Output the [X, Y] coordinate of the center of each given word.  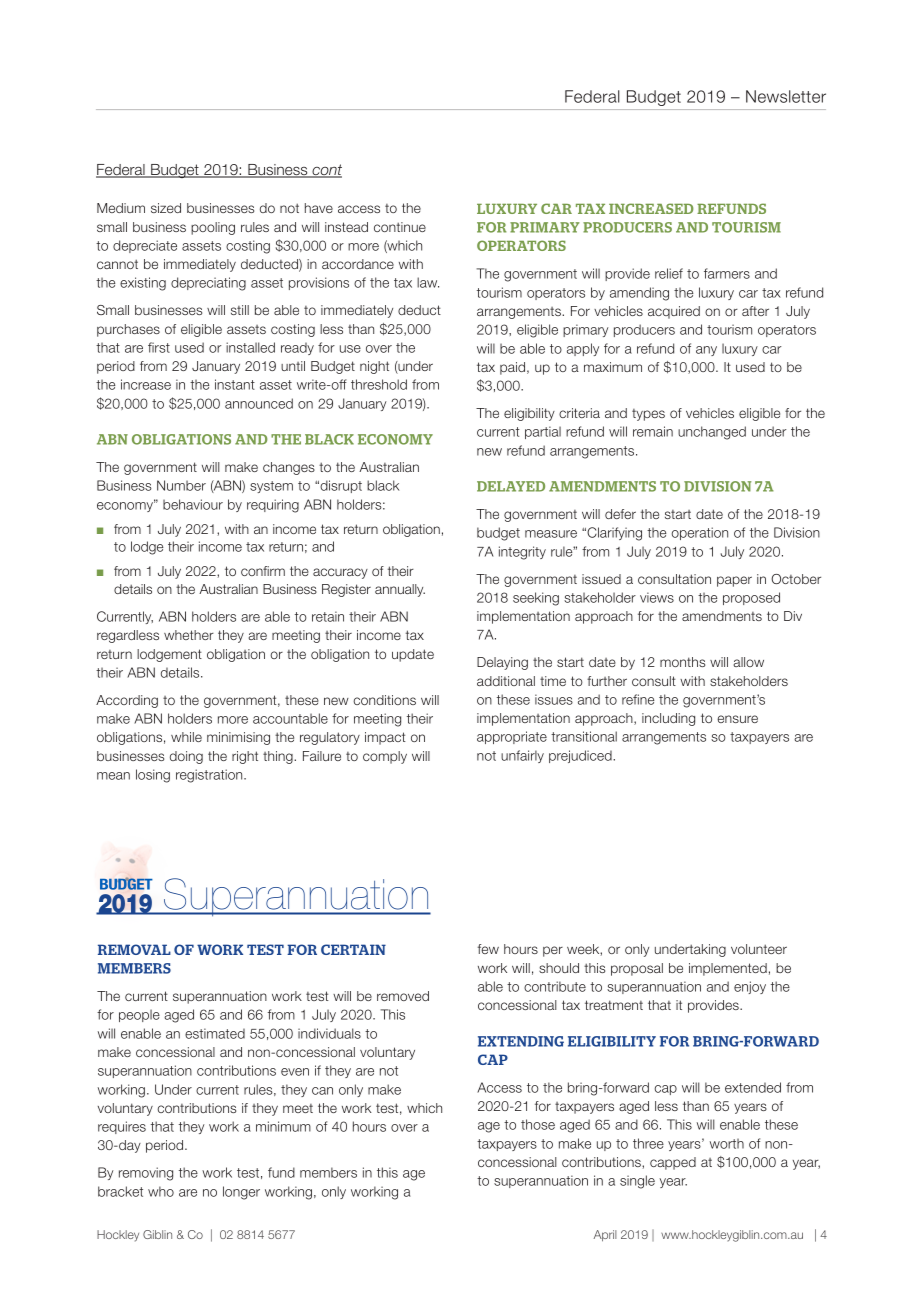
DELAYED [511, 486]
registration [210, 776]
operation [700, 533]
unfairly [522, 756]
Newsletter [786, 96]
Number [181, 485]
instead [346, 227]
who [161, 1191]
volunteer [759, 949]
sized [166, 208]
